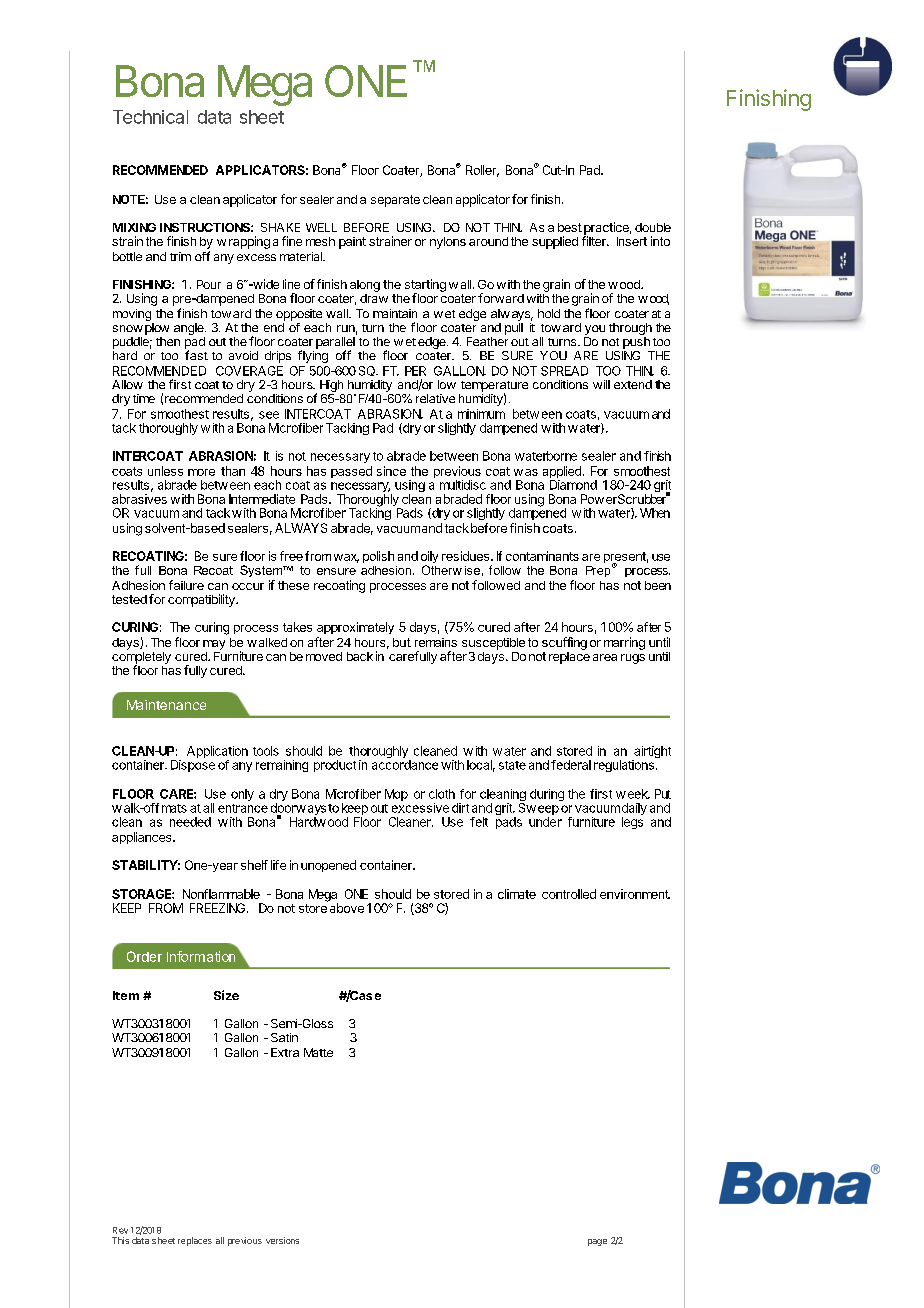 The height and width of the screenshot is (1308, 924). Describe the element at coordinates (402, 642) in the screenshot. I see `but` at that location.
